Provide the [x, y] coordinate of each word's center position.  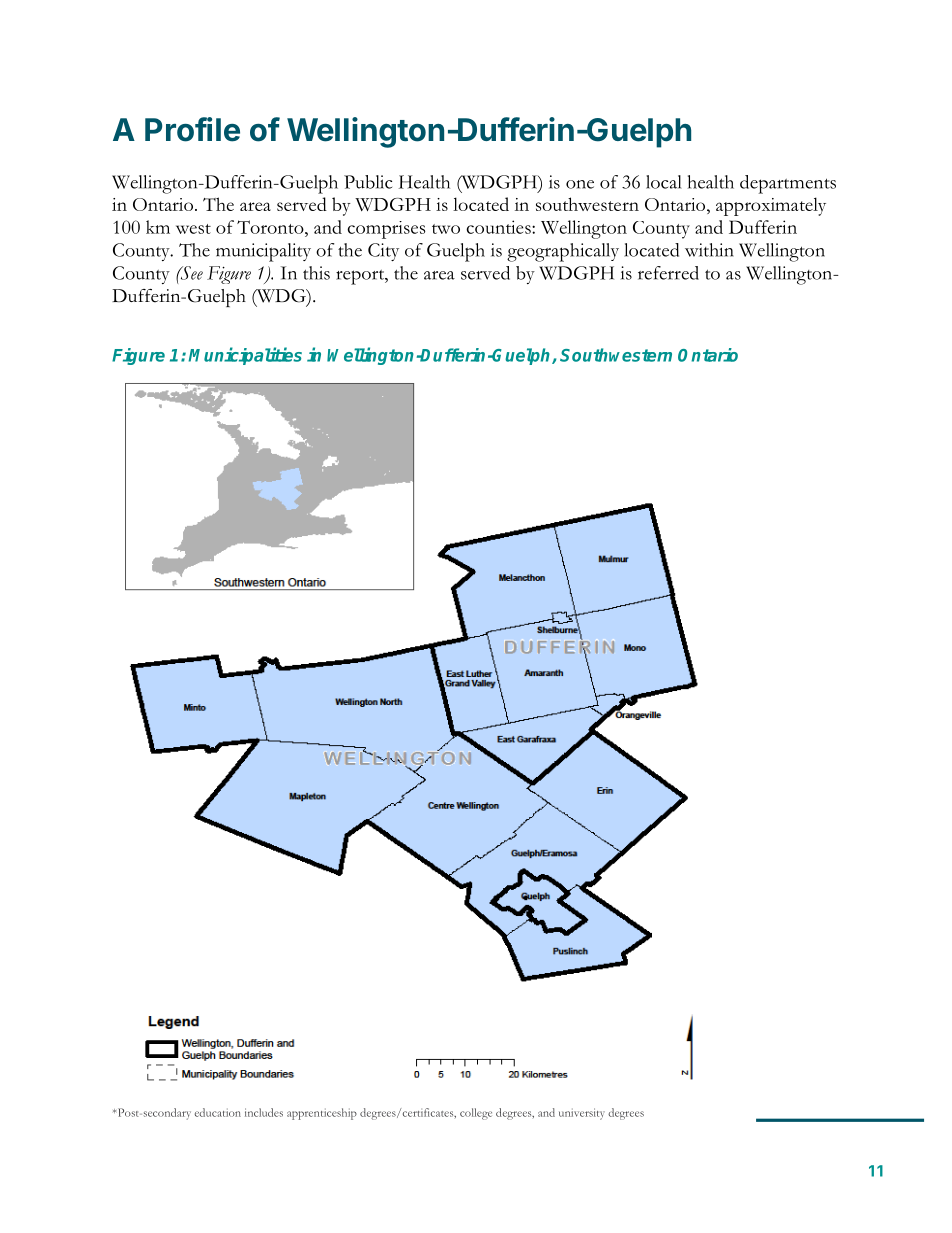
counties [499, 227]
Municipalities [245, 356]
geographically [563, 252]
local [664, 182]
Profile [192, 129]
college [476, 1114]
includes [264, 1112]
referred [668, 273]
